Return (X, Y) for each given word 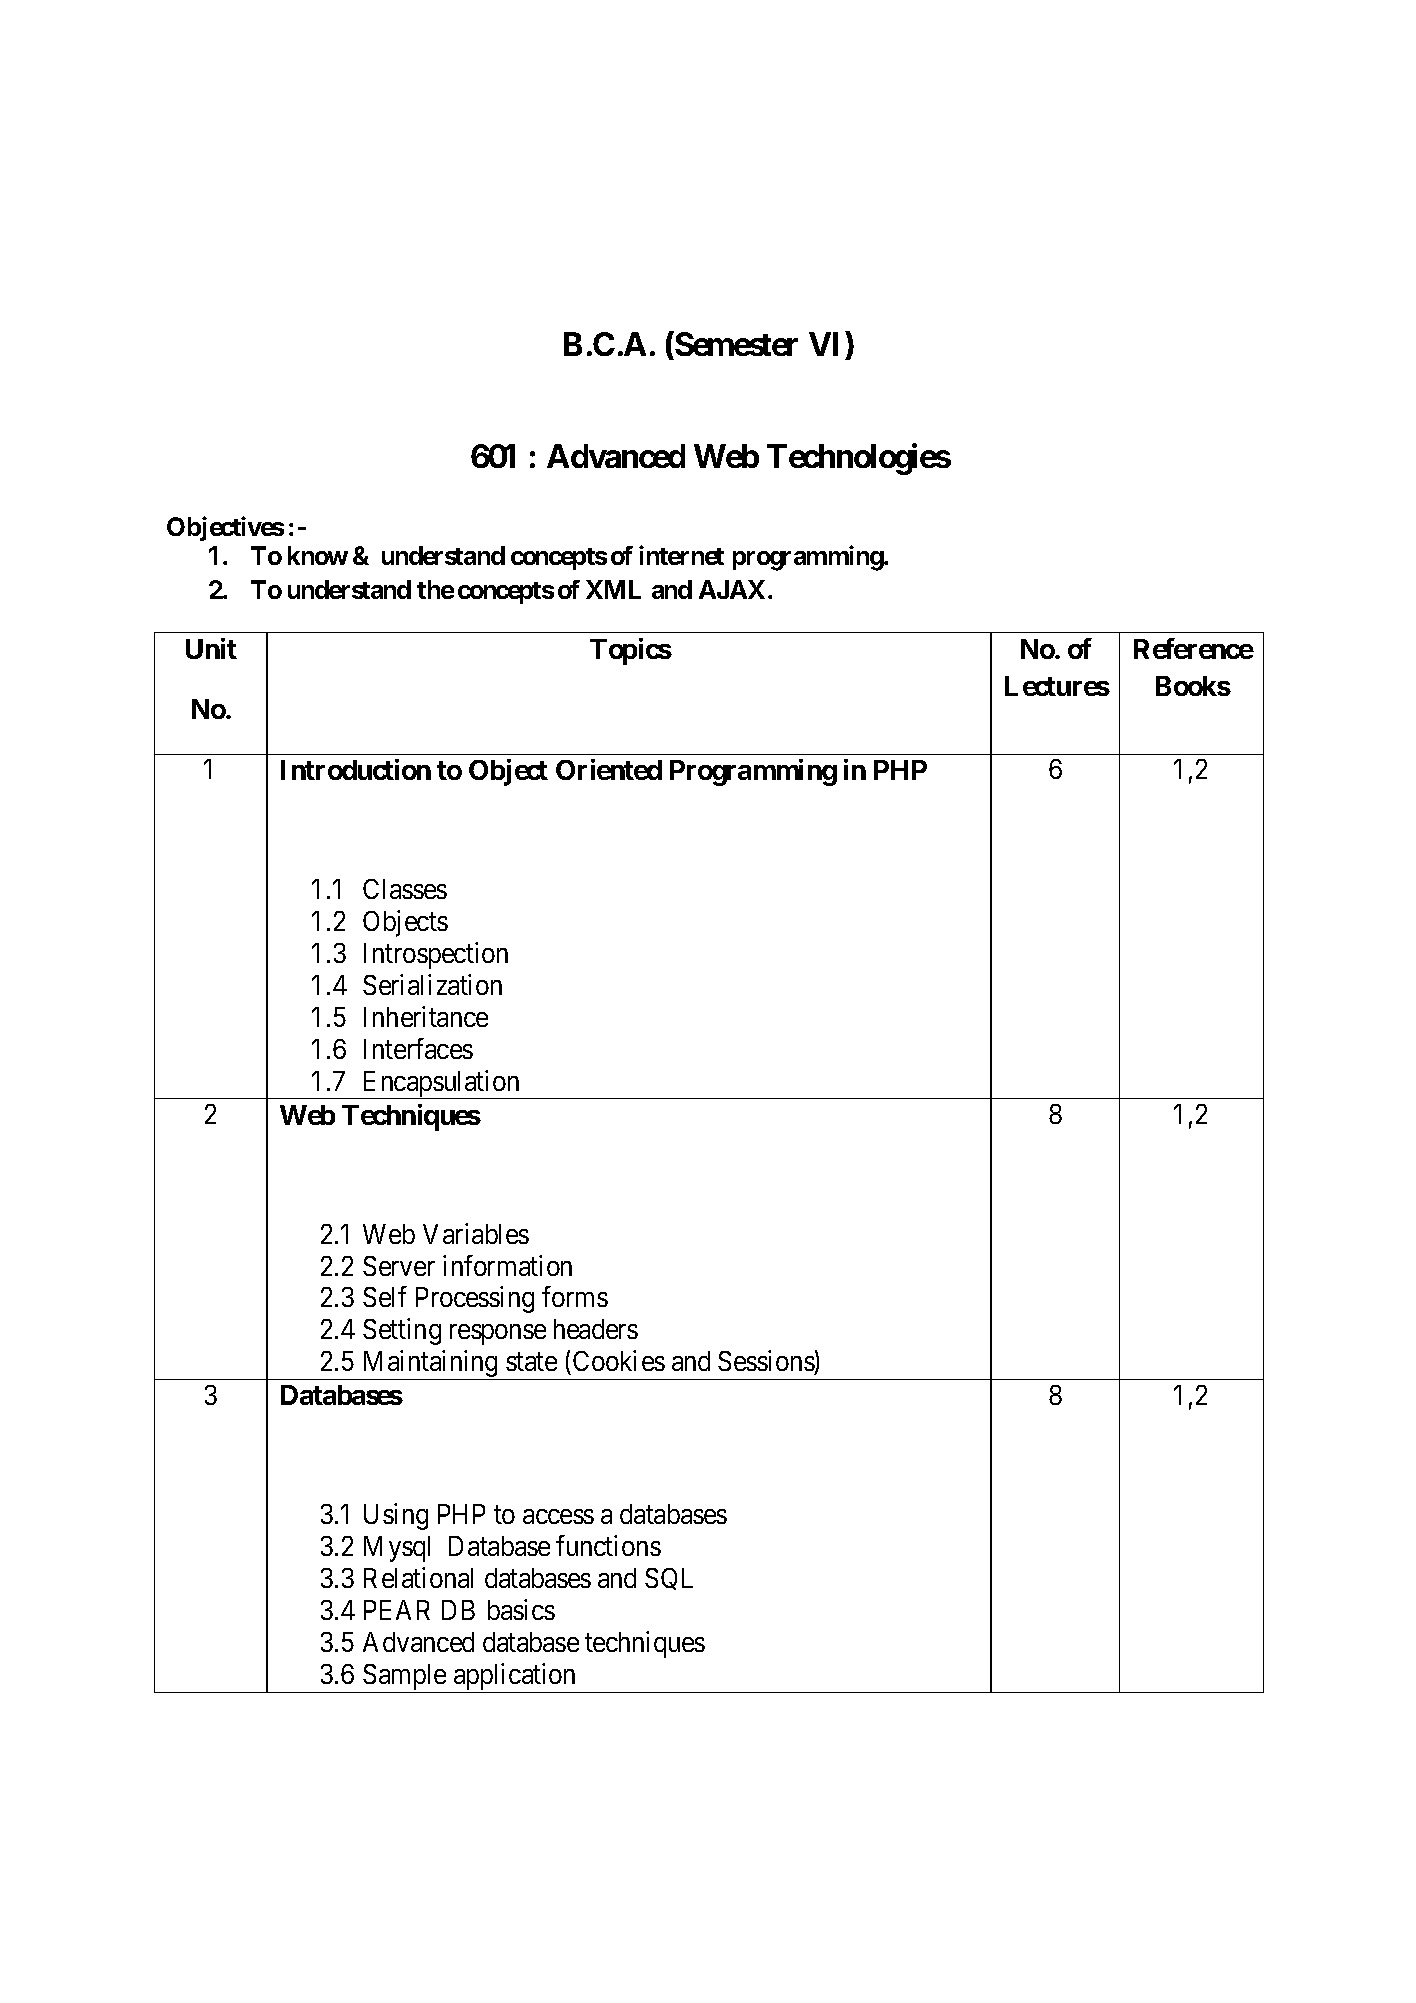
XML (613, 589)
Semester (735, 343)
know (318, 555)
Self (384, 1297)
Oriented (609, 769)
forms (575, 1297)
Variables (476, 1233)
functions (608, 1545)
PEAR (397, 1610)
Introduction (356, 769)
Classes (405, 889)
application (515, 1678)
